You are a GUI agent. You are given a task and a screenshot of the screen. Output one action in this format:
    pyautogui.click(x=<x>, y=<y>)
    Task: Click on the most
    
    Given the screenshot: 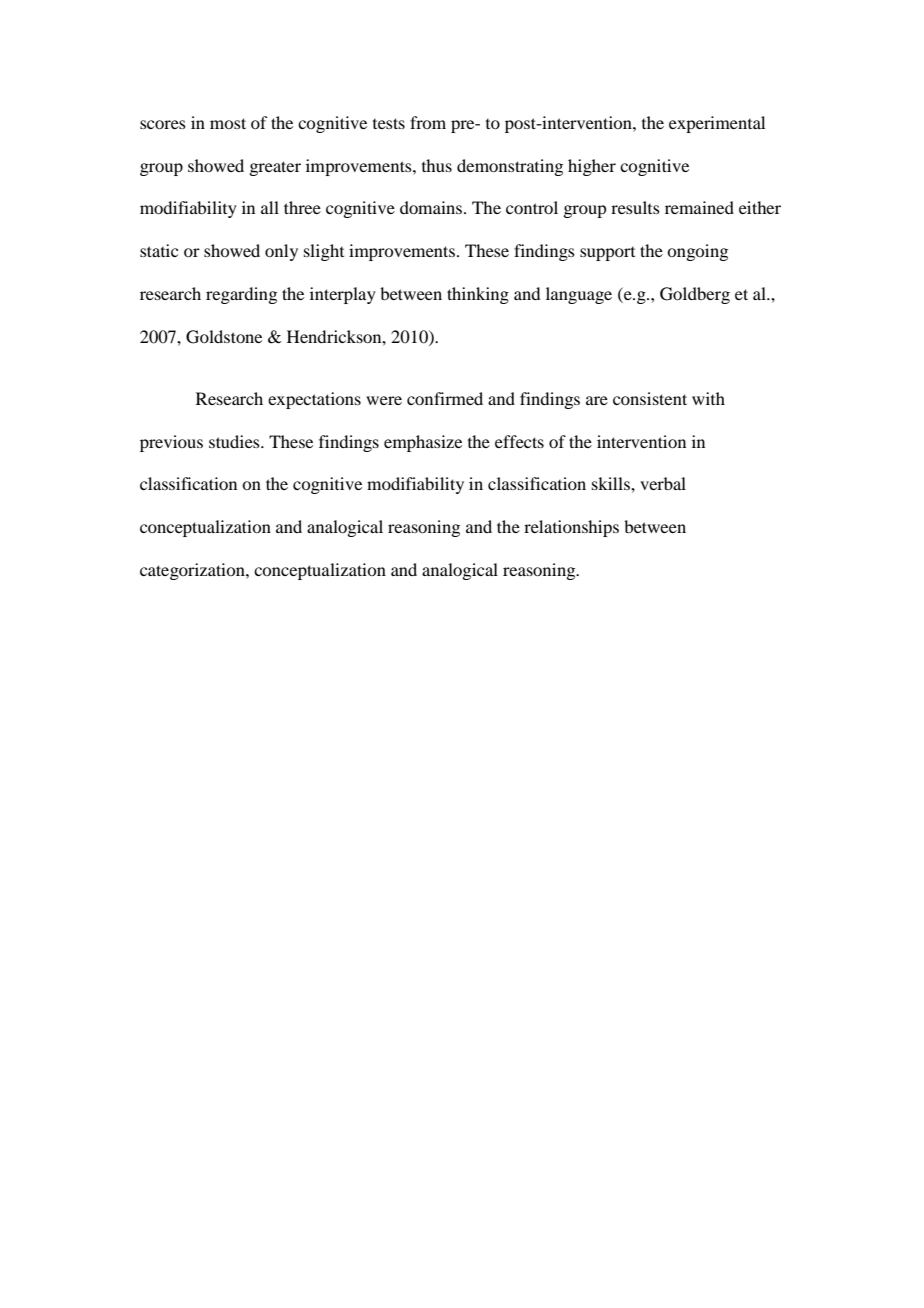 What is the action you would take?
    pyautogui.click(x=228, y=123)
